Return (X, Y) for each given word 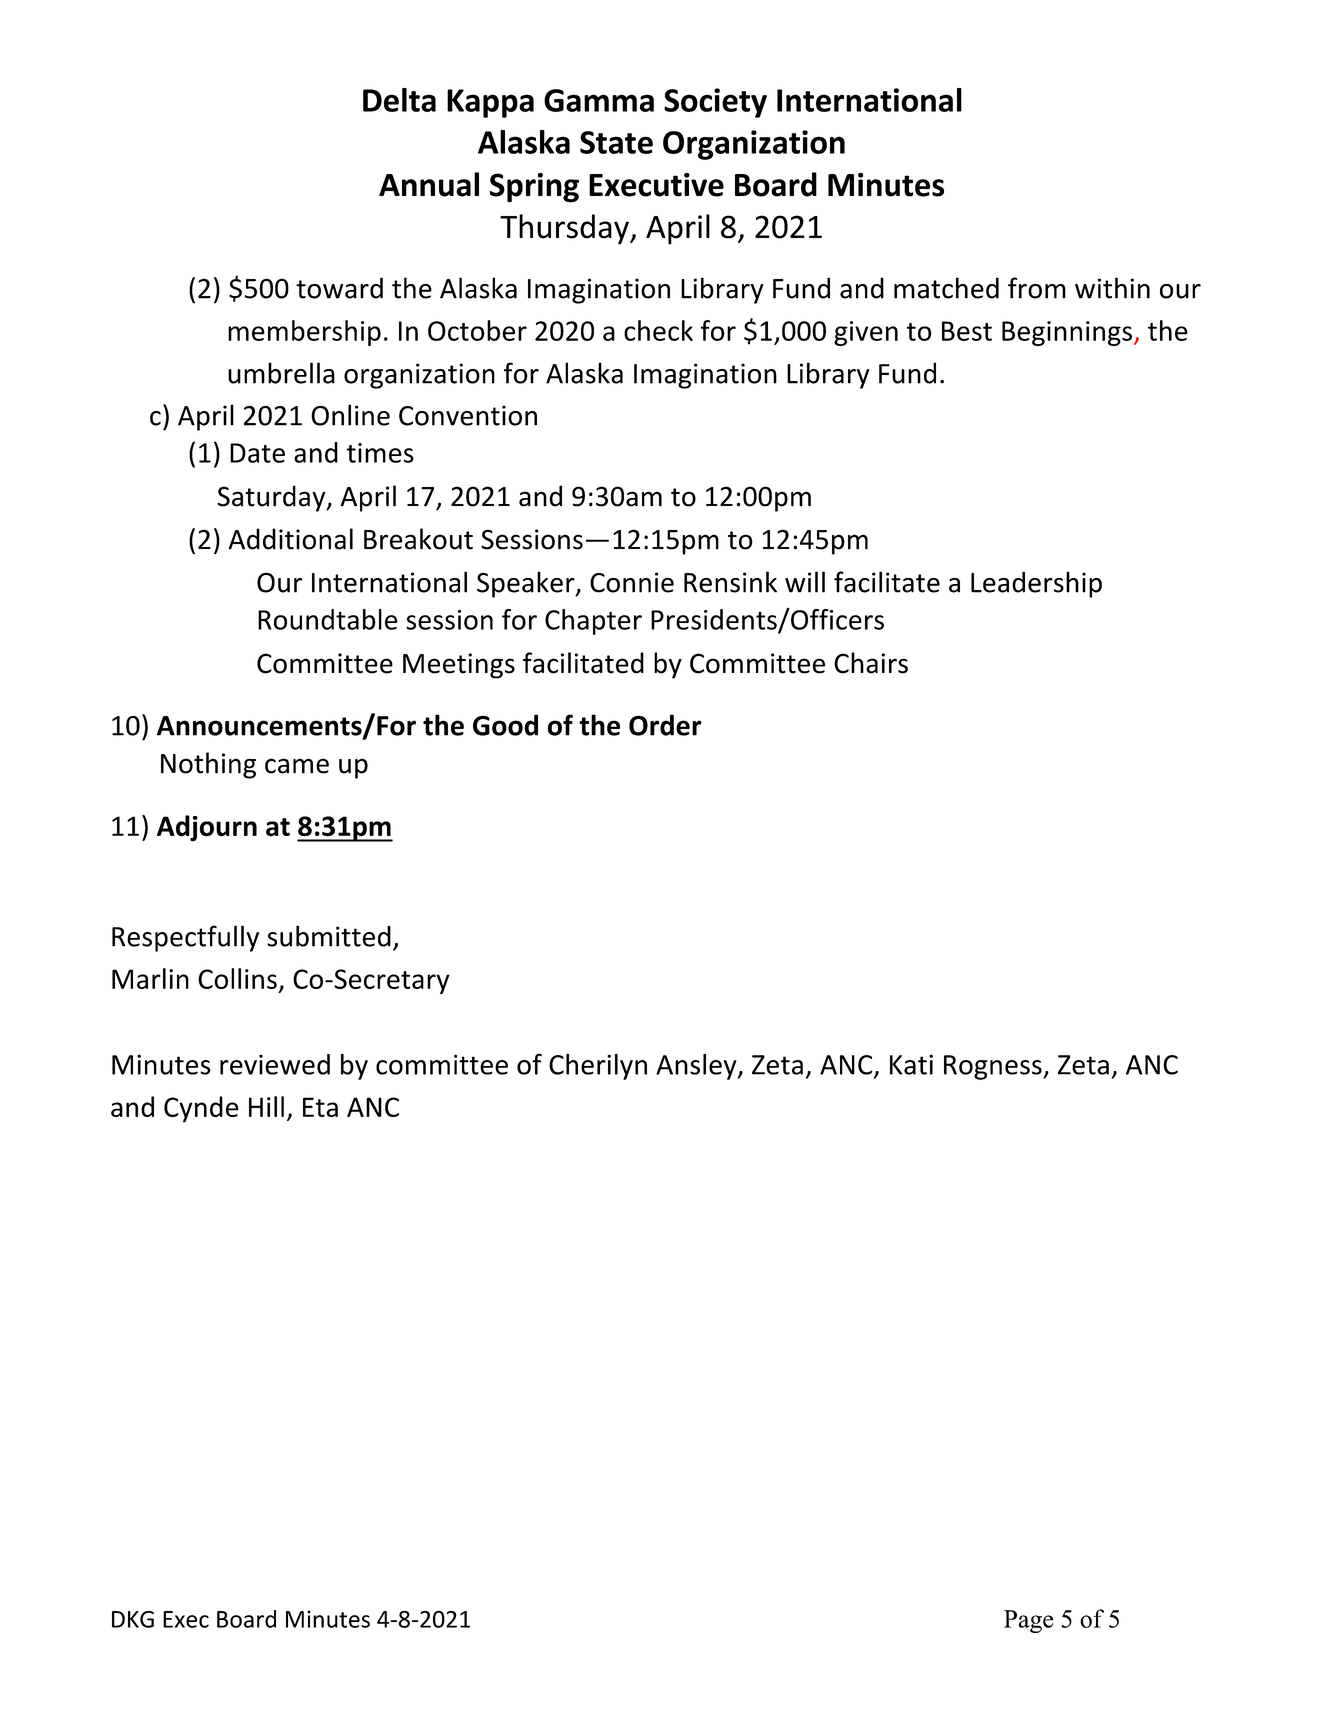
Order (665, 725)
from (1037, 288)
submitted (329, 936)
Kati (911, 1064)
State (616, 142)
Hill (266, 1106)
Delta (399, 100)
